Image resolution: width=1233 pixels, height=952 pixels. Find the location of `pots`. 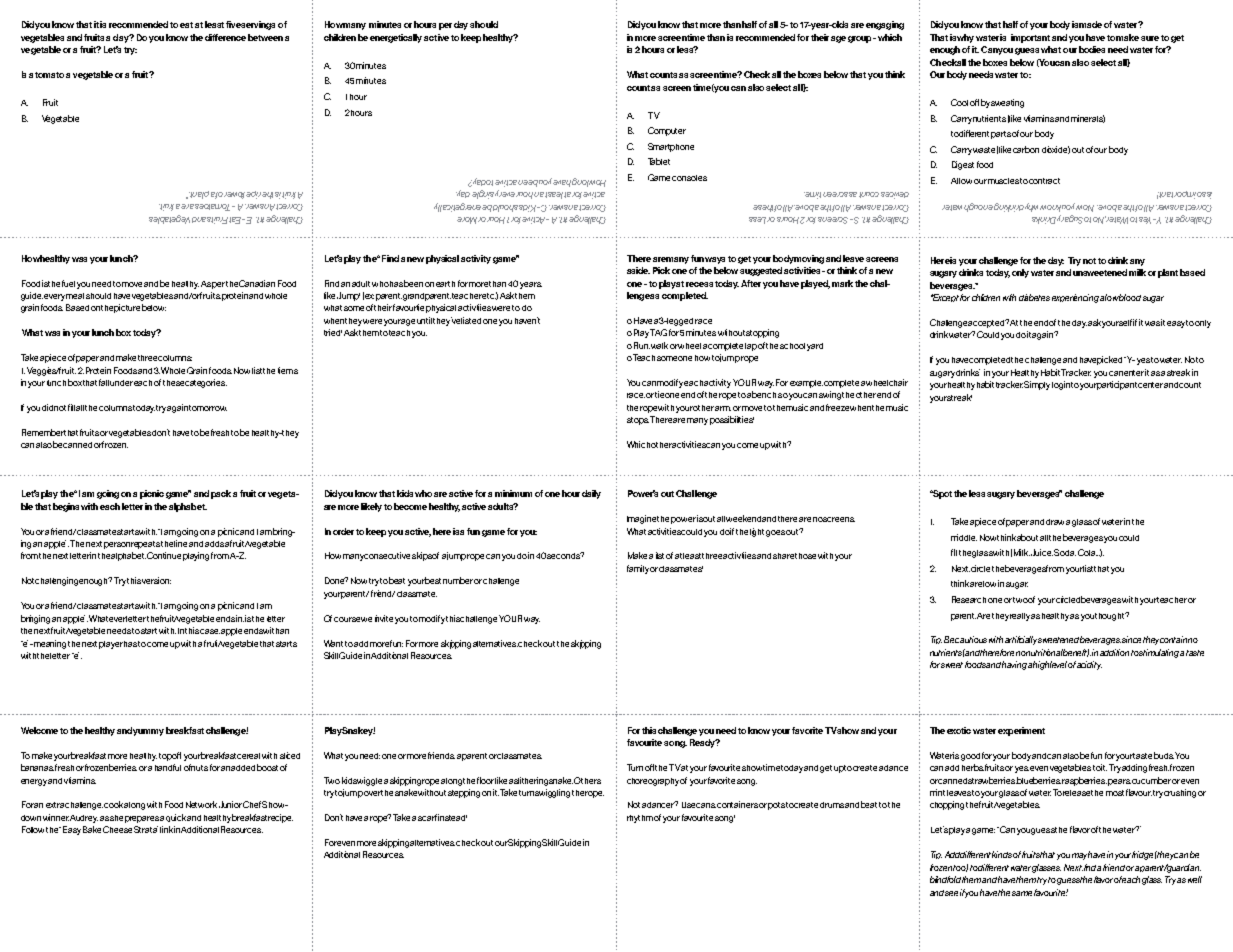

pots is located at coordinates (776, 806).
